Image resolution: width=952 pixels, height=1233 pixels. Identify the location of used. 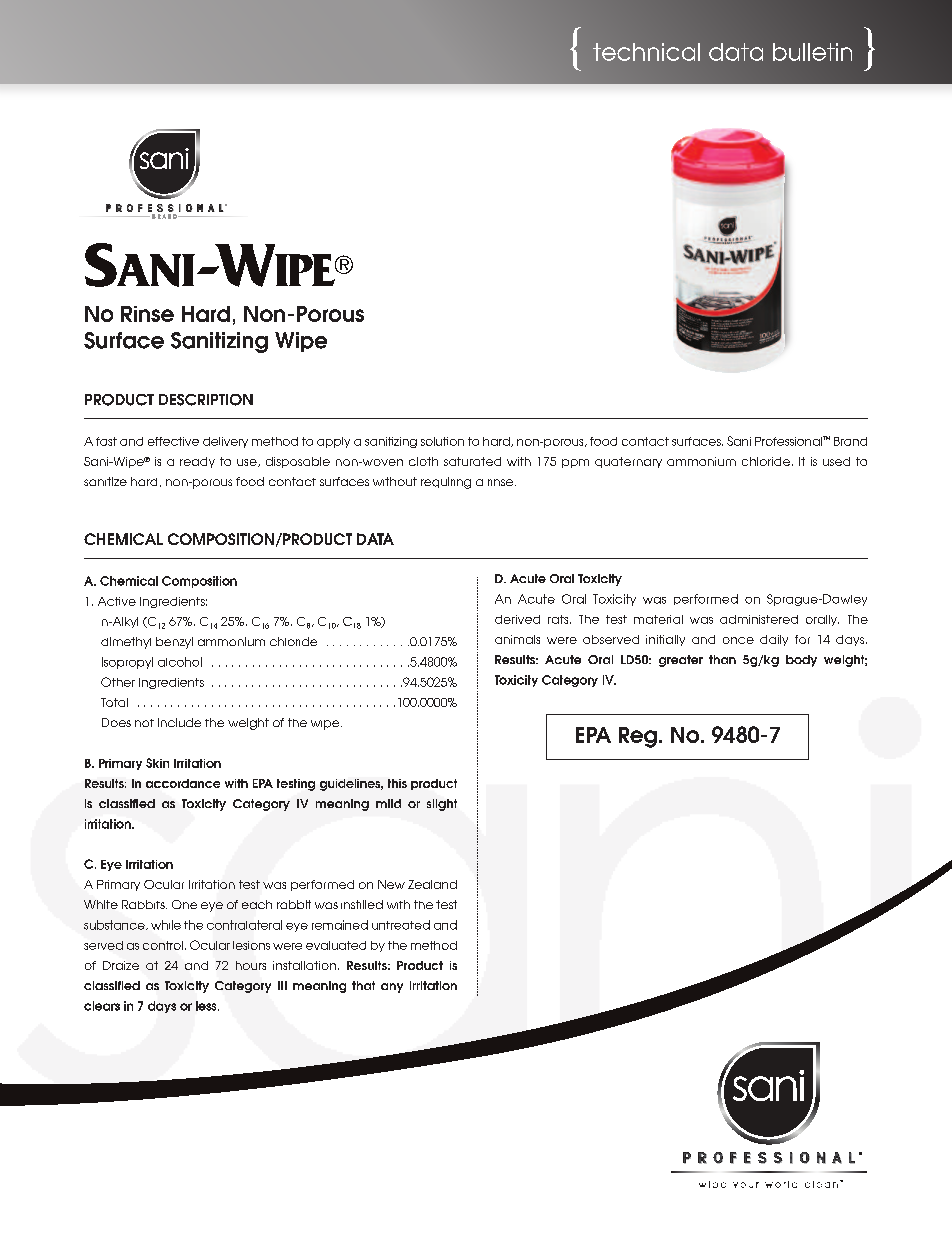
(836, 461).
